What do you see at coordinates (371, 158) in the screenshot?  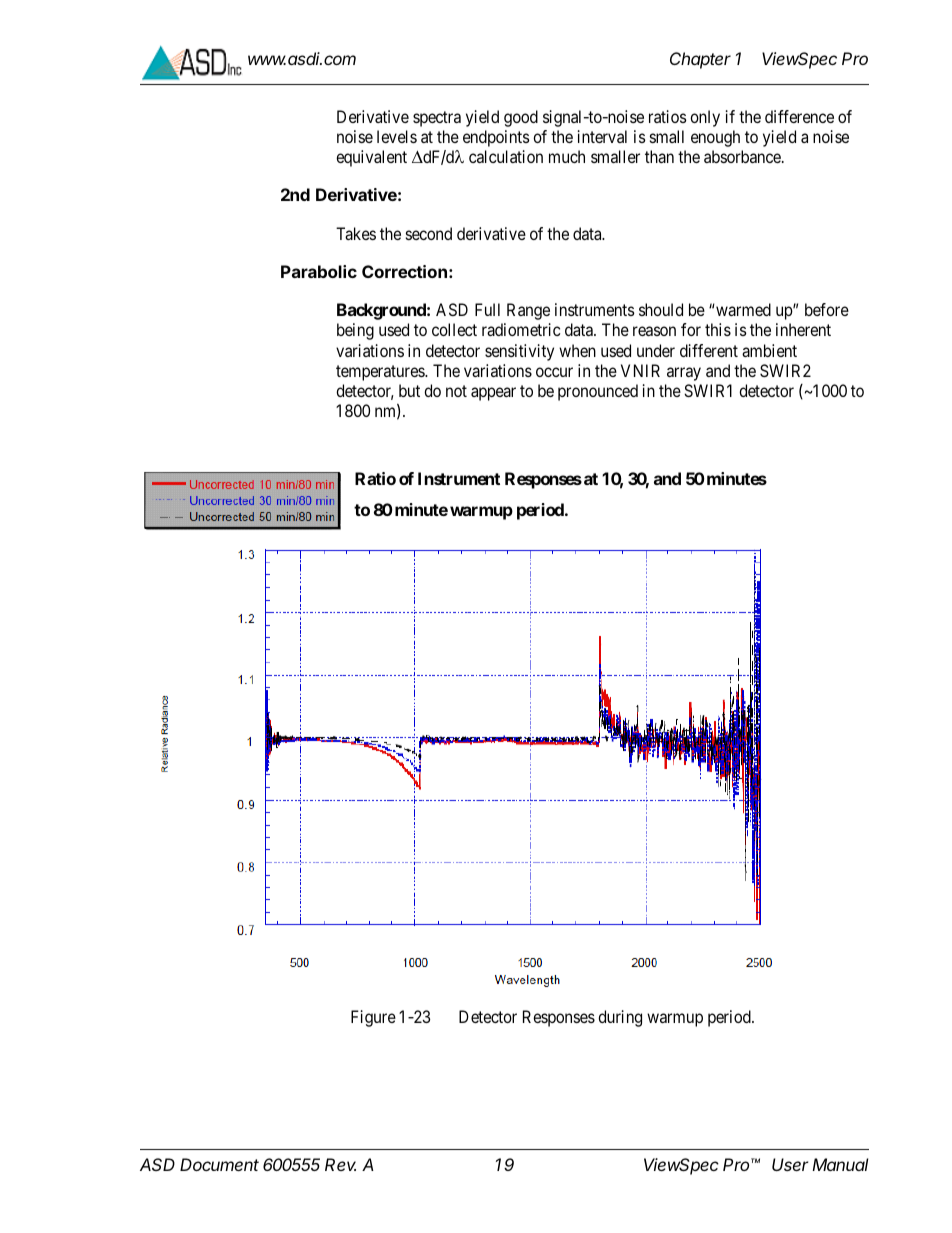 I see `equivalent` at bounding box center [371, 158].
